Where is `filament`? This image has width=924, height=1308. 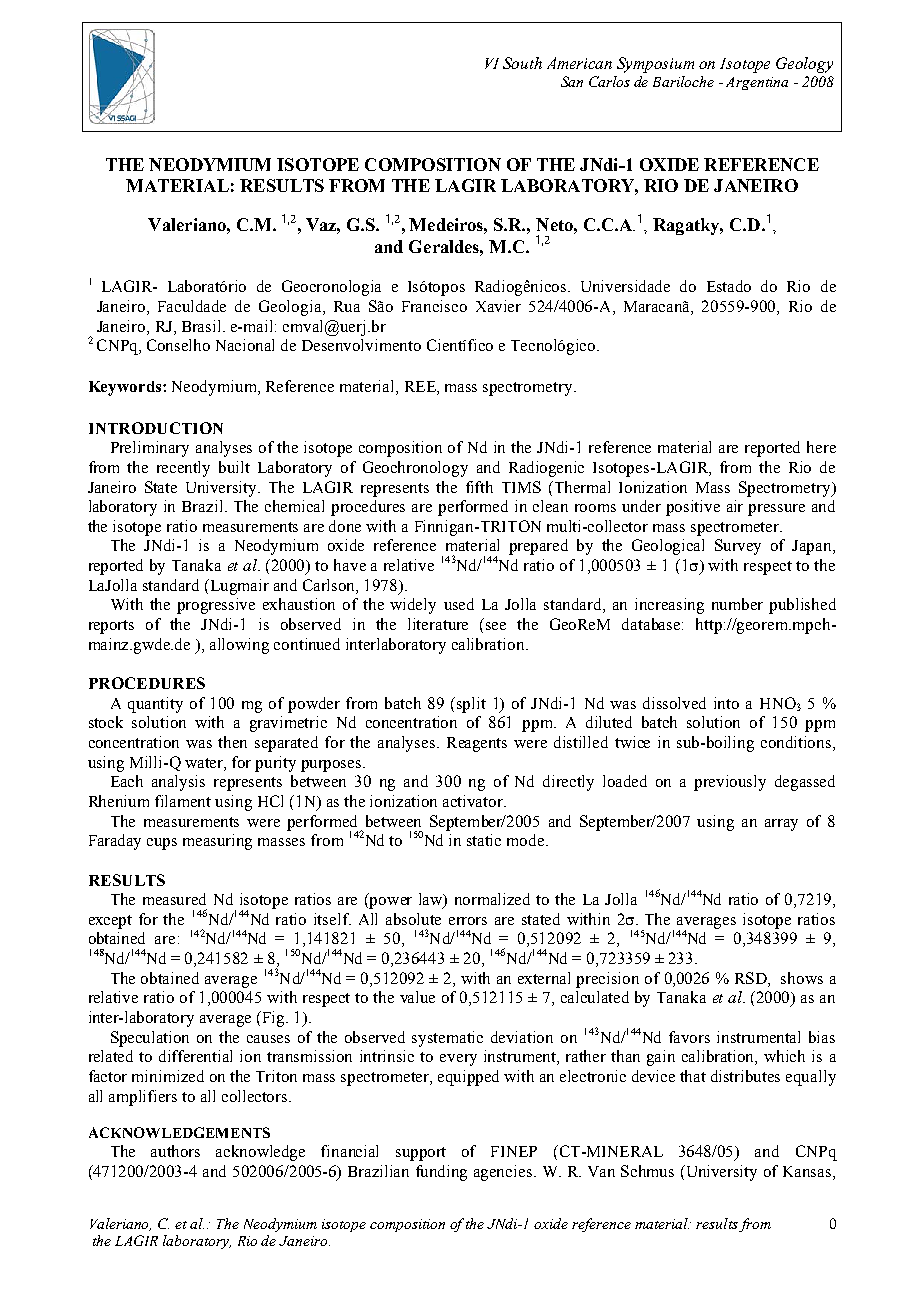
filament is located at coordinates (183, 801).
